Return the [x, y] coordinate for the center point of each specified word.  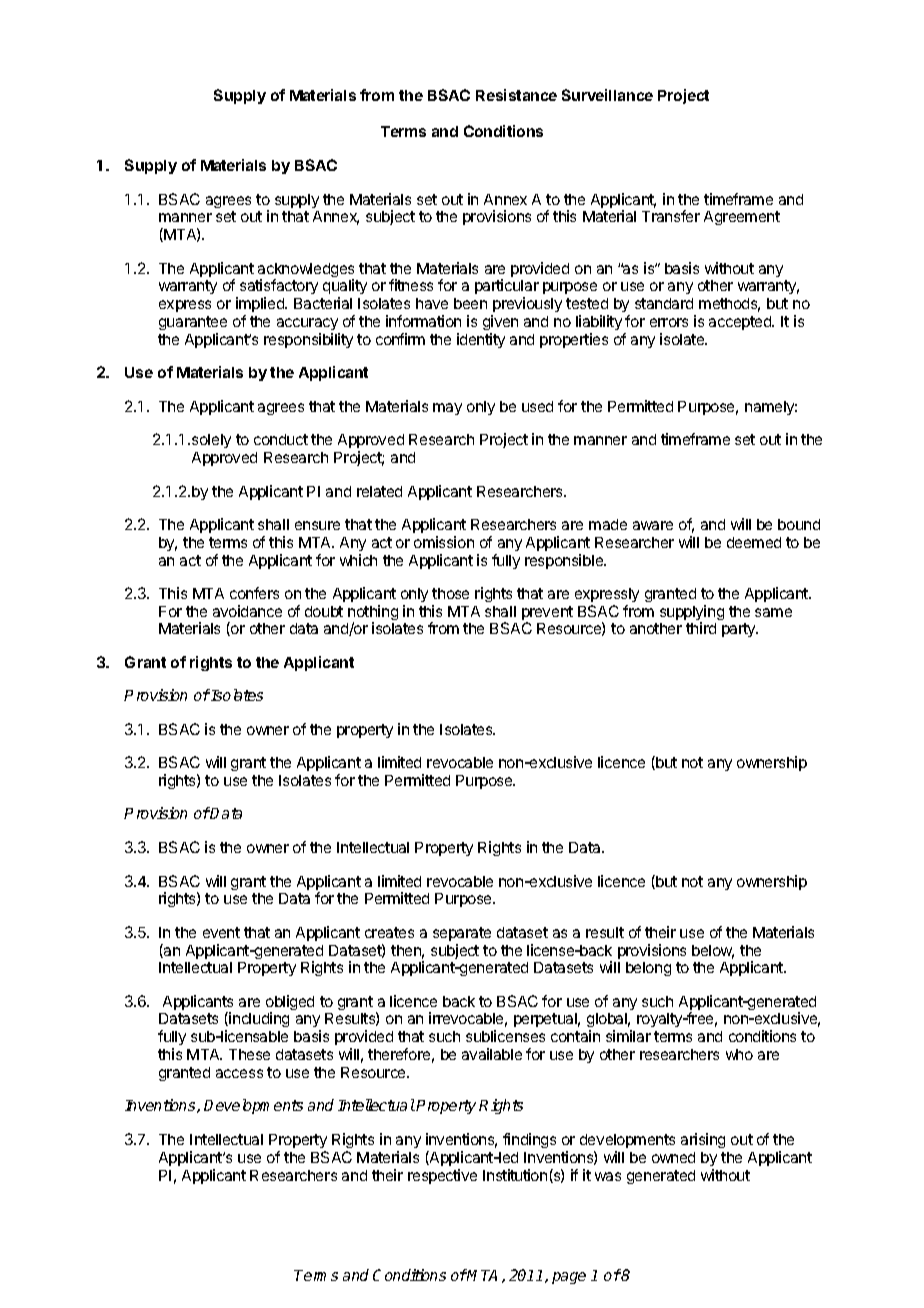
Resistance [516, 95]
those [450, 593]
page [569, 1278]
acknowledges [306, 271]
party [740, 630]
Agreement [742, 218]
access [239, 1073]
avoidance [247, 611]
